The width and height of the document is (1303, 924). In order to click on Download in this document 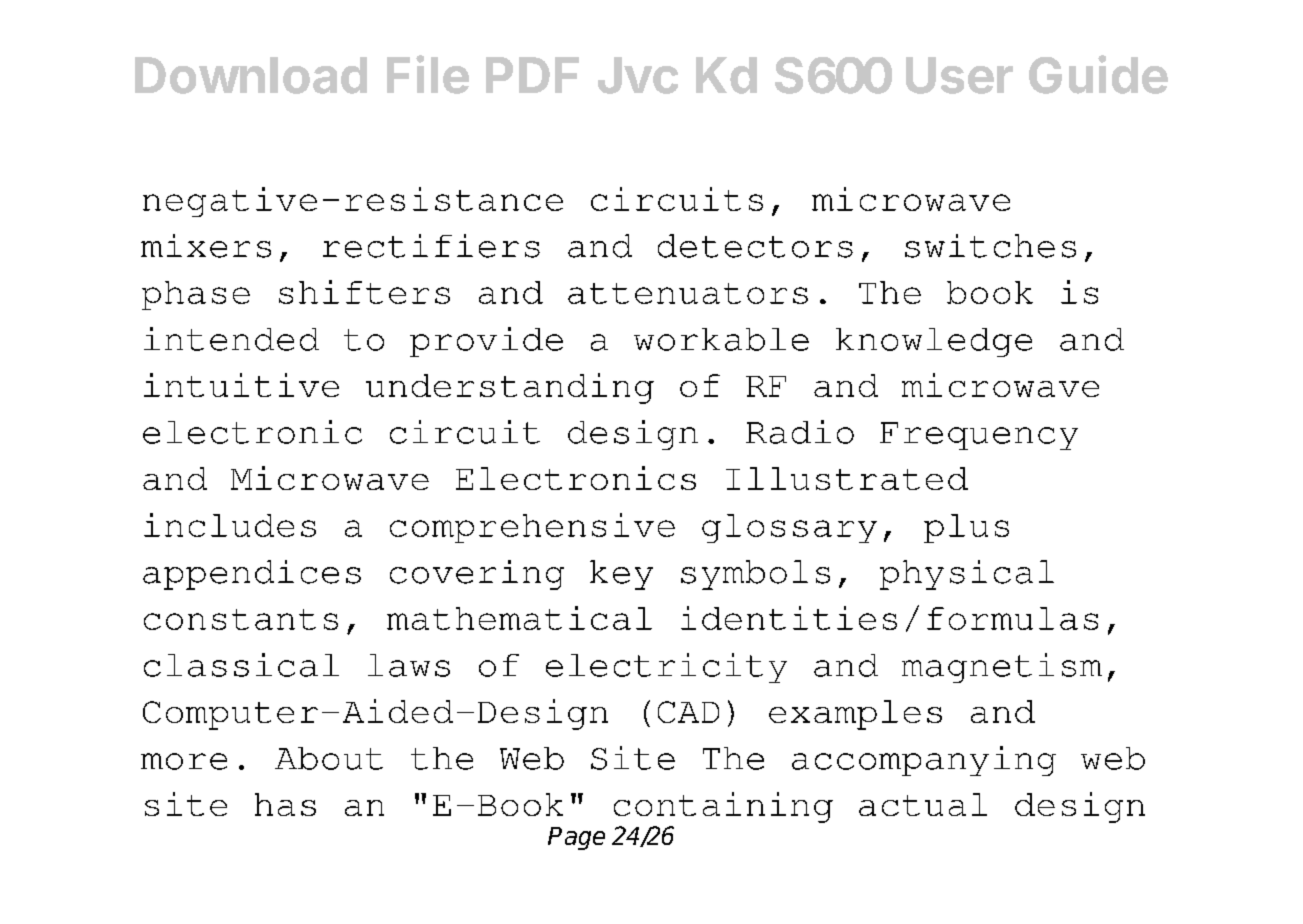, I will do `click(251, 75)`.
